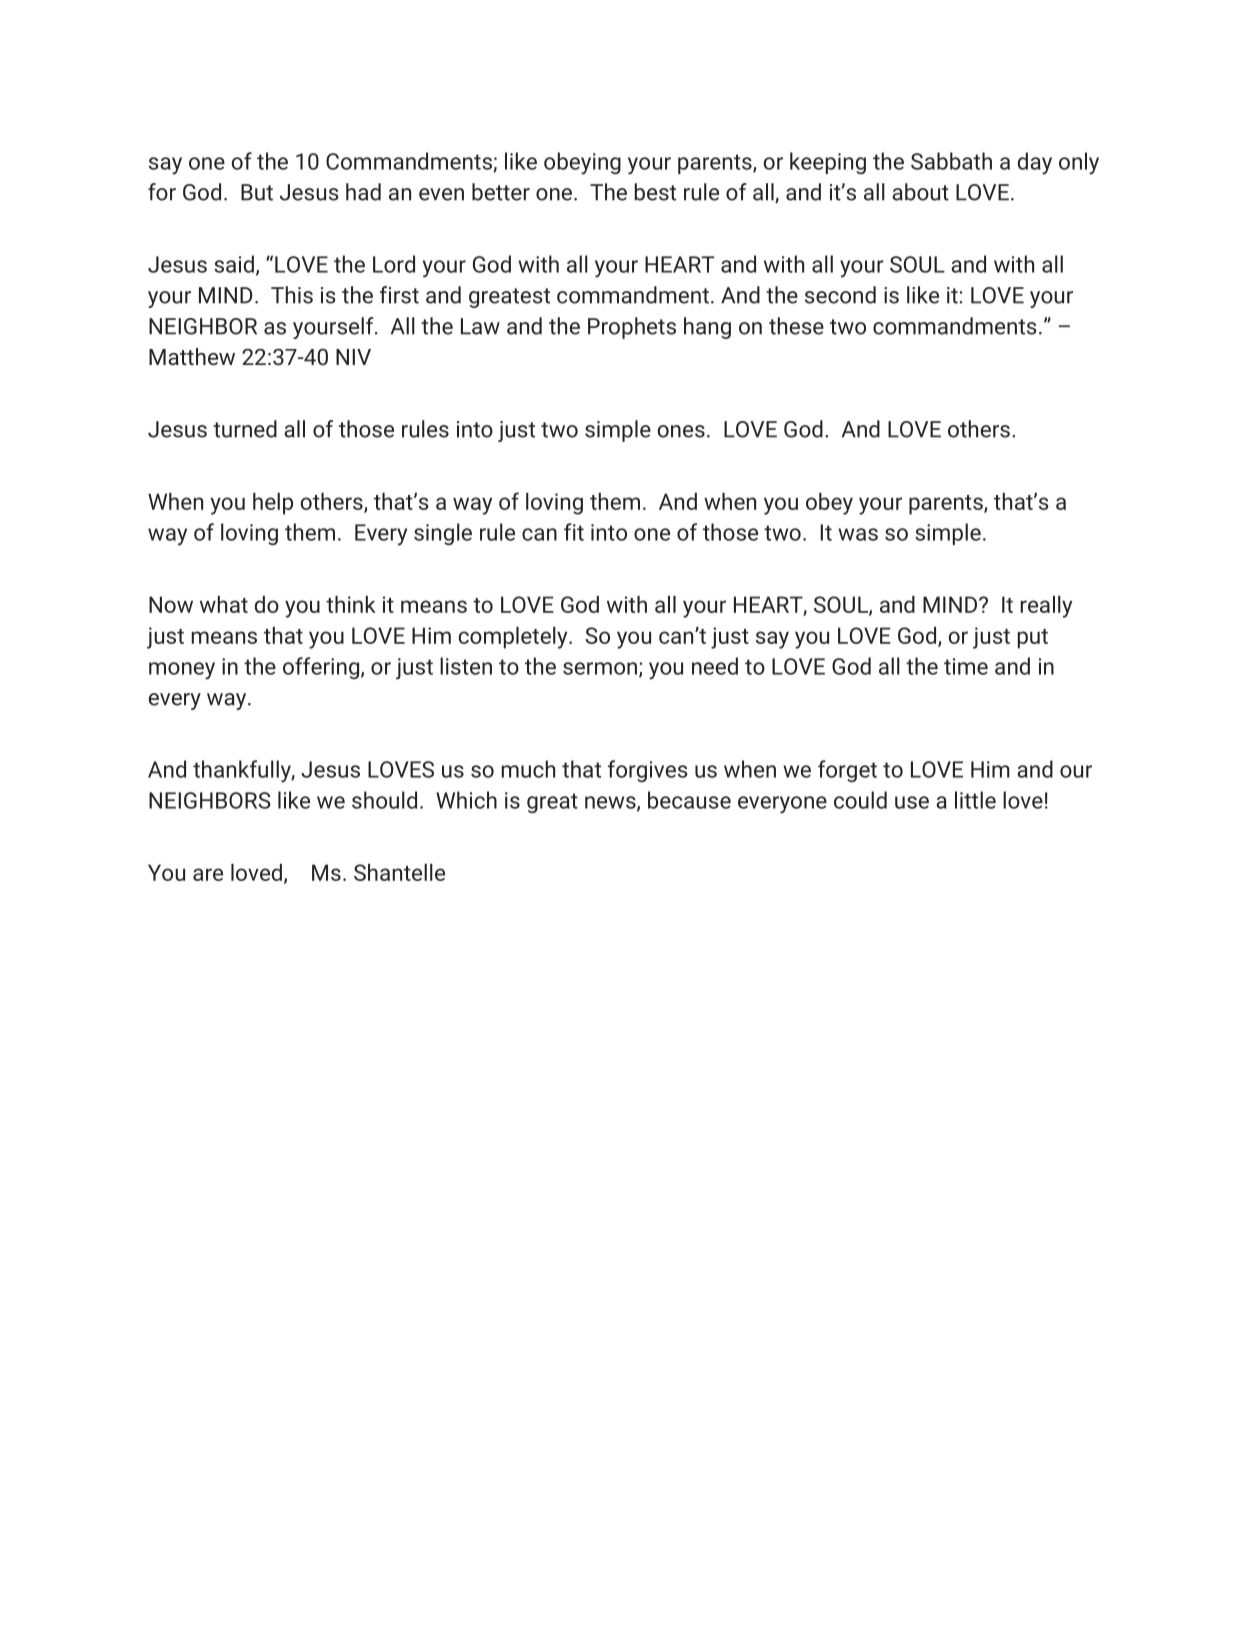 The width and height of the screenshot is (1256, 1626). What do you see at coordinates (292, 295) in the screenshot?
I see `This` at bounding box center [292, 295].
